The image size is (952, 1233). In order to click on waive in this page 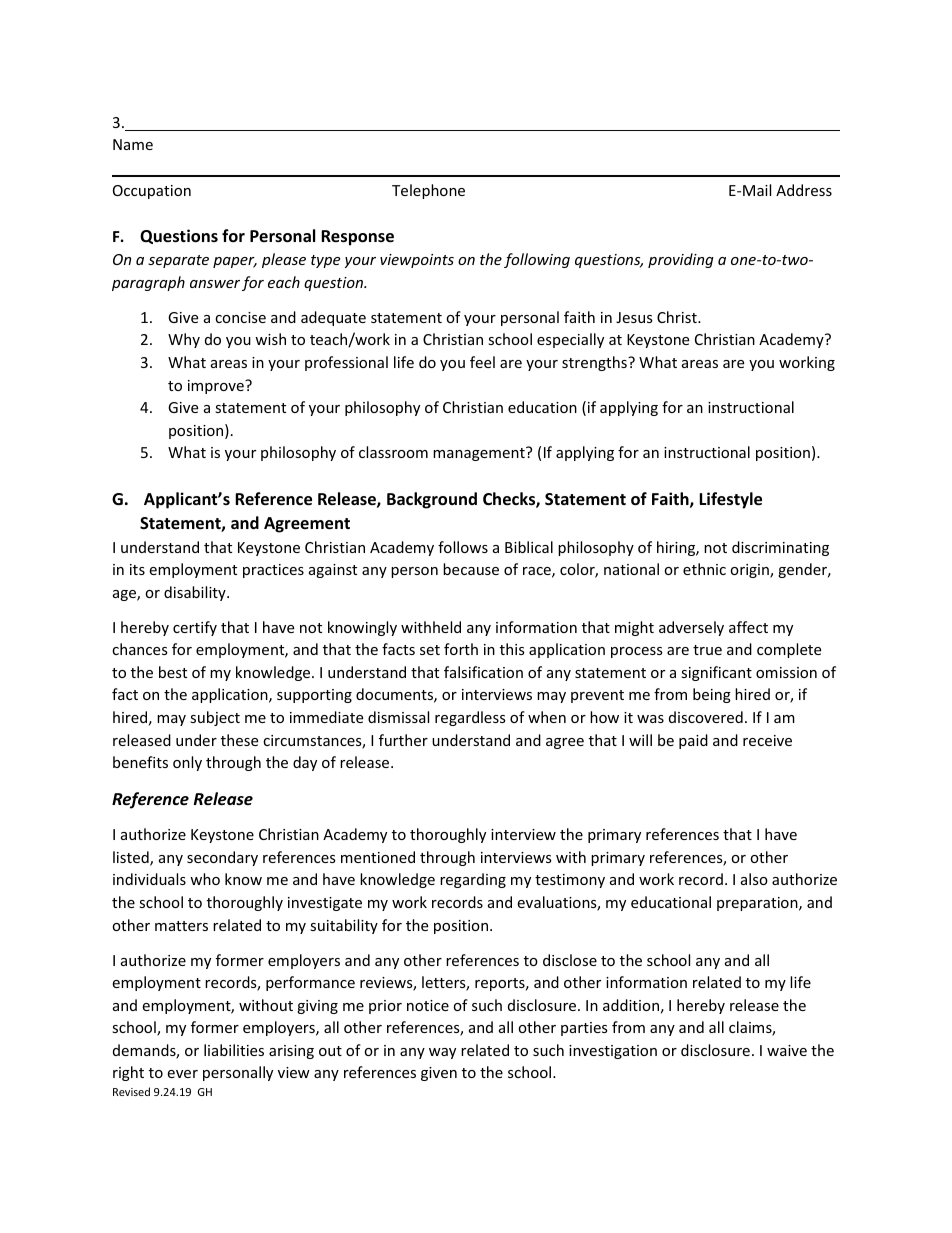, I will do `click(787, 1050)`.
